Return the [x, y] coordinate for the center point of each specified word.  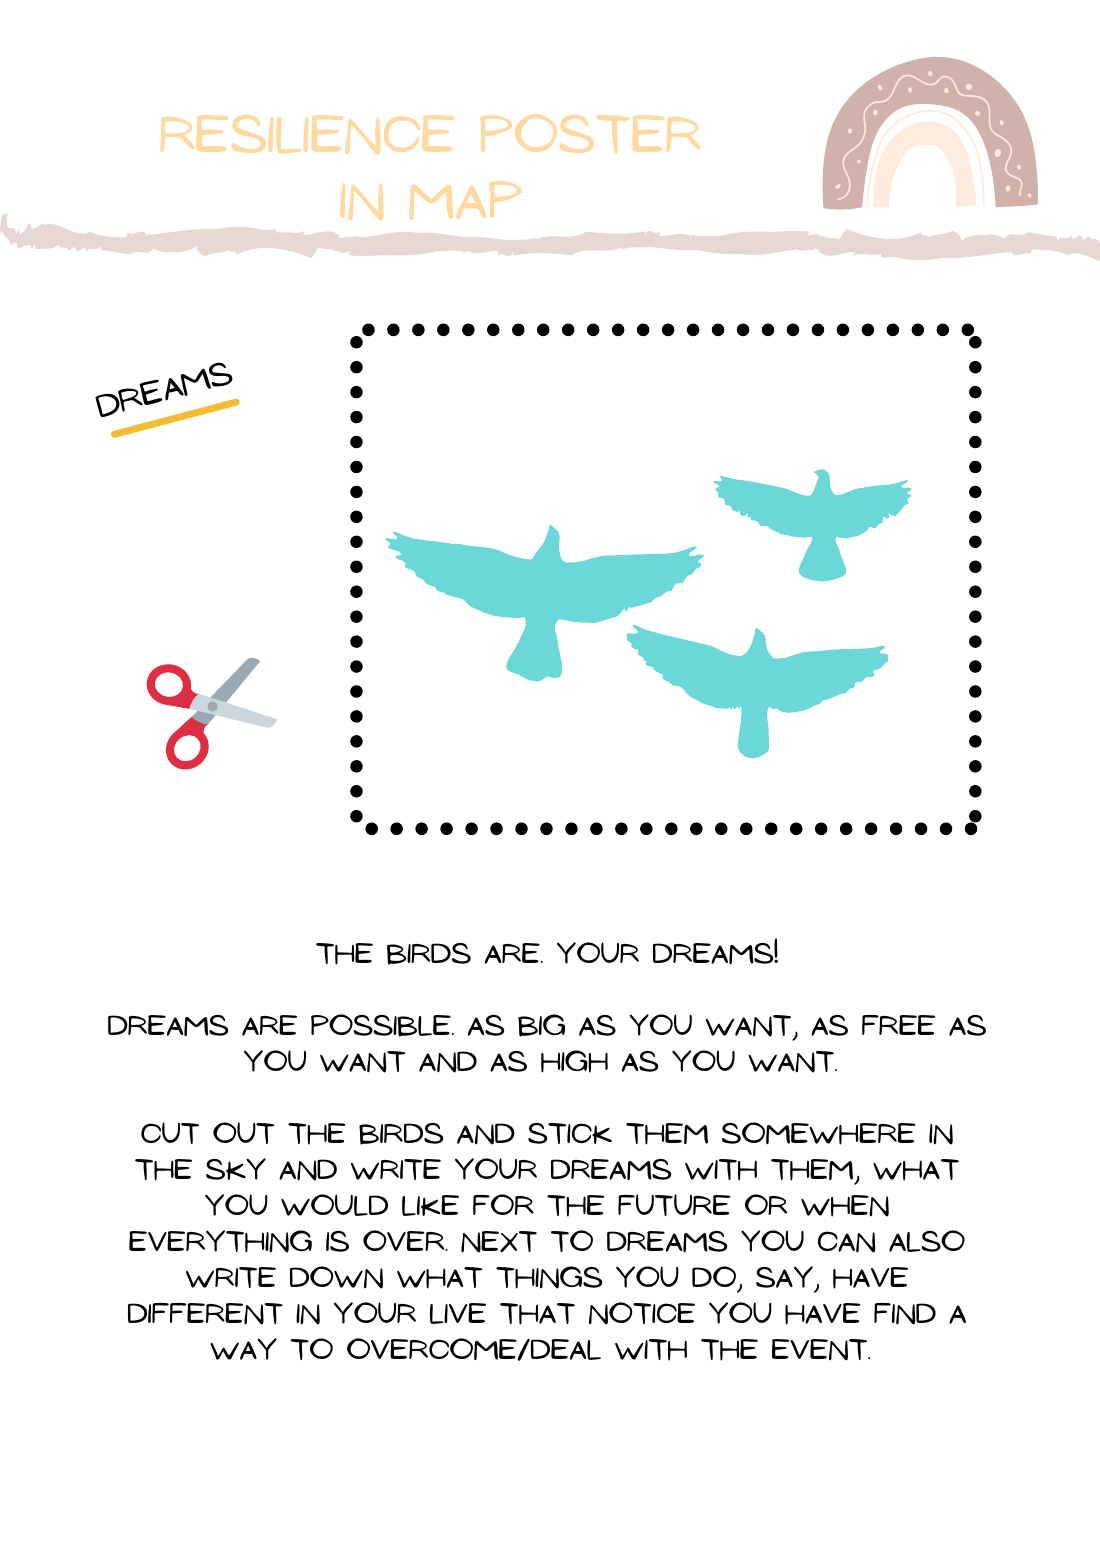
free [898, 1025]
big [541, 1025]
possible [382, 1025]
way [243, 1349]
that [537, 1314]
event [821, 1350]
